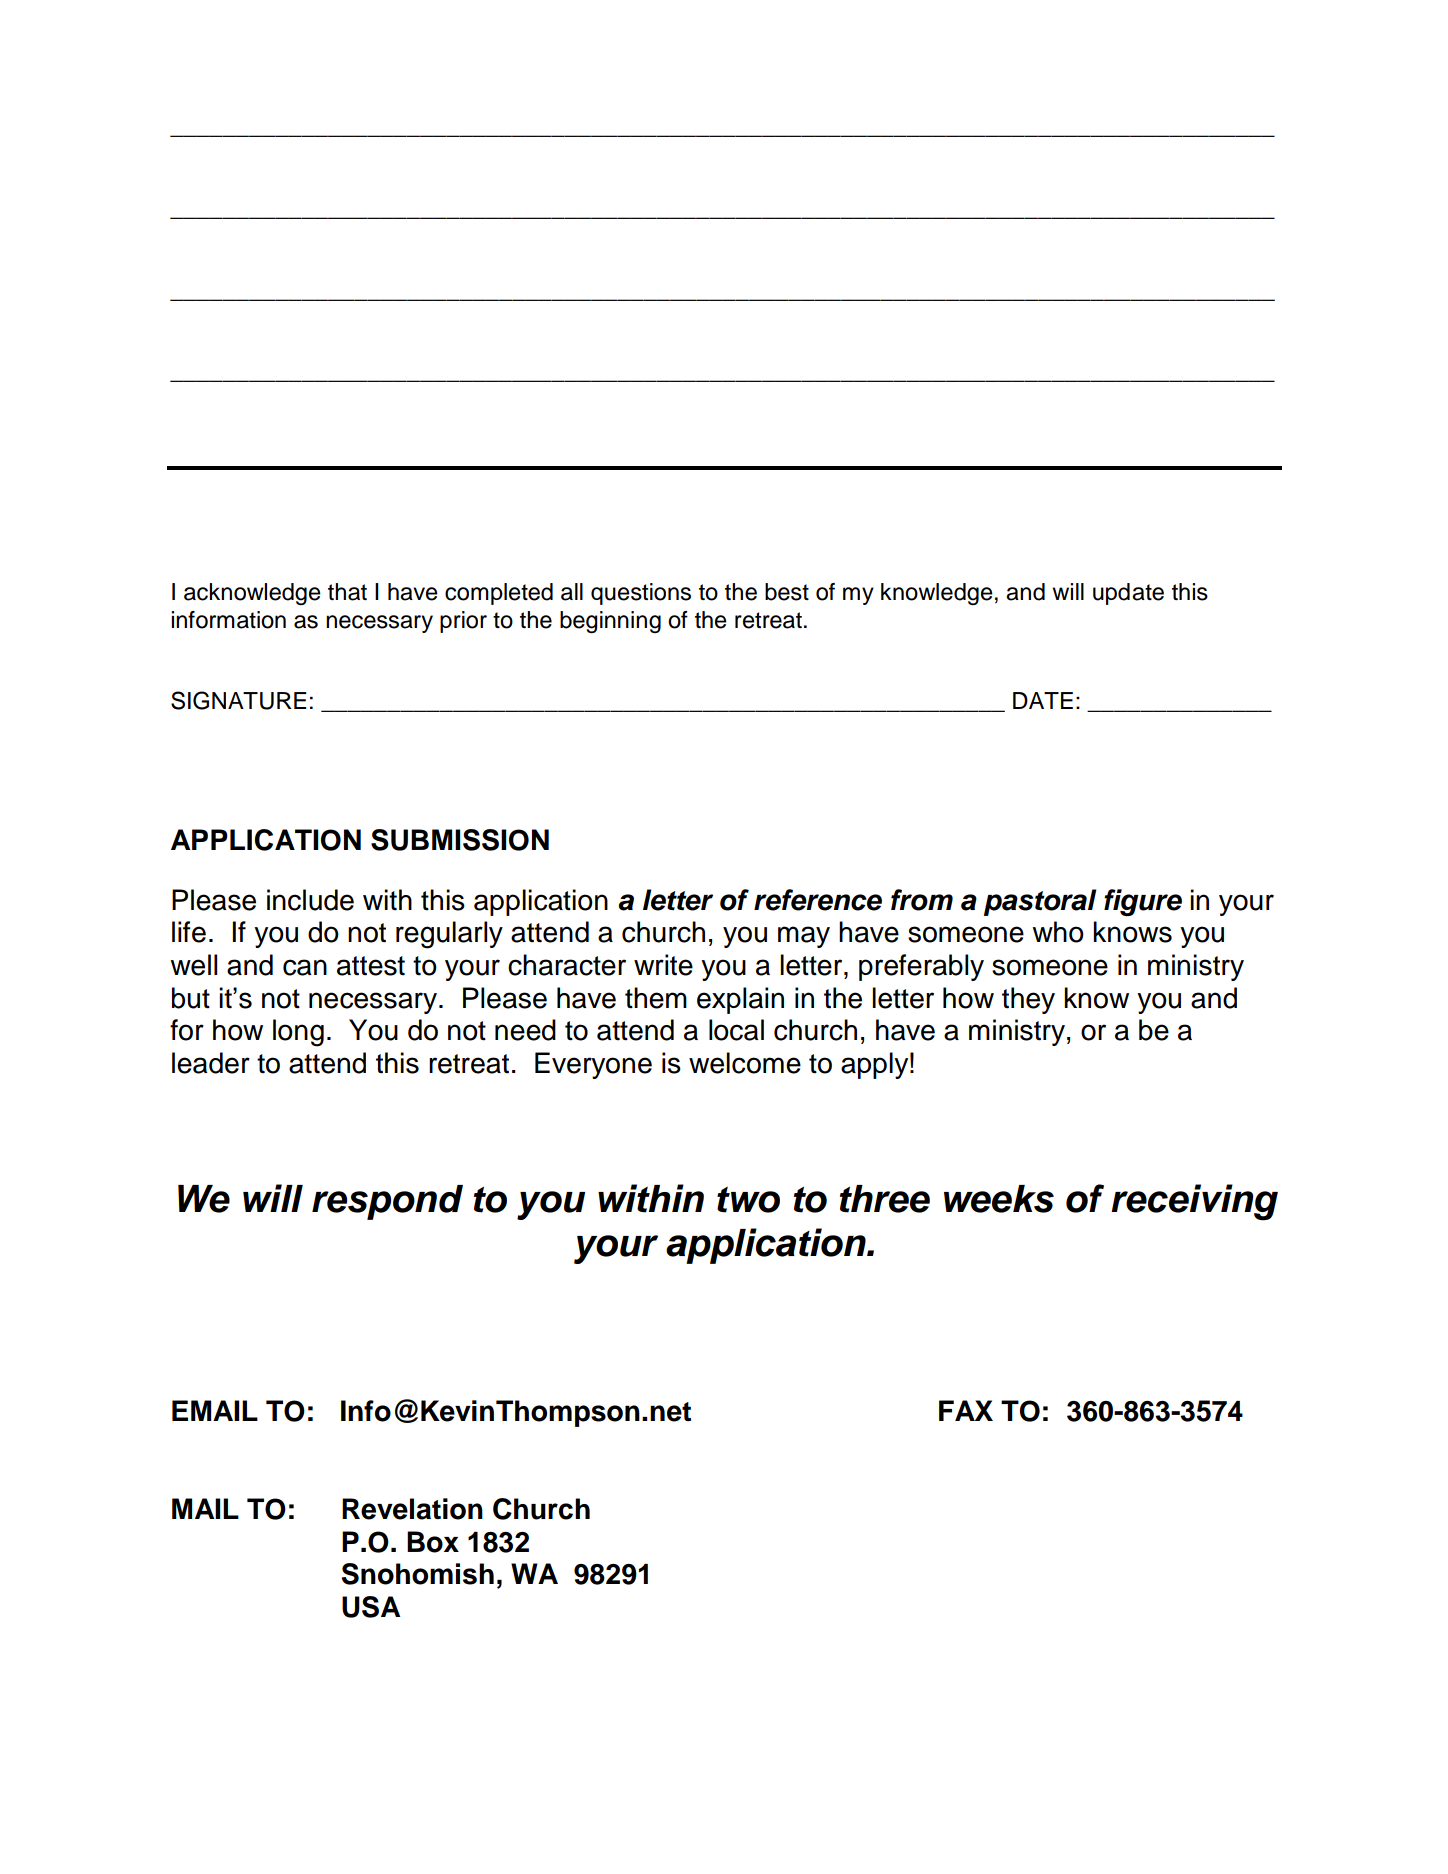 The height and width of the image is (1874, 1448). Describe the element at coordinates (1028, 1000) in the image. I see `they` at that location.
